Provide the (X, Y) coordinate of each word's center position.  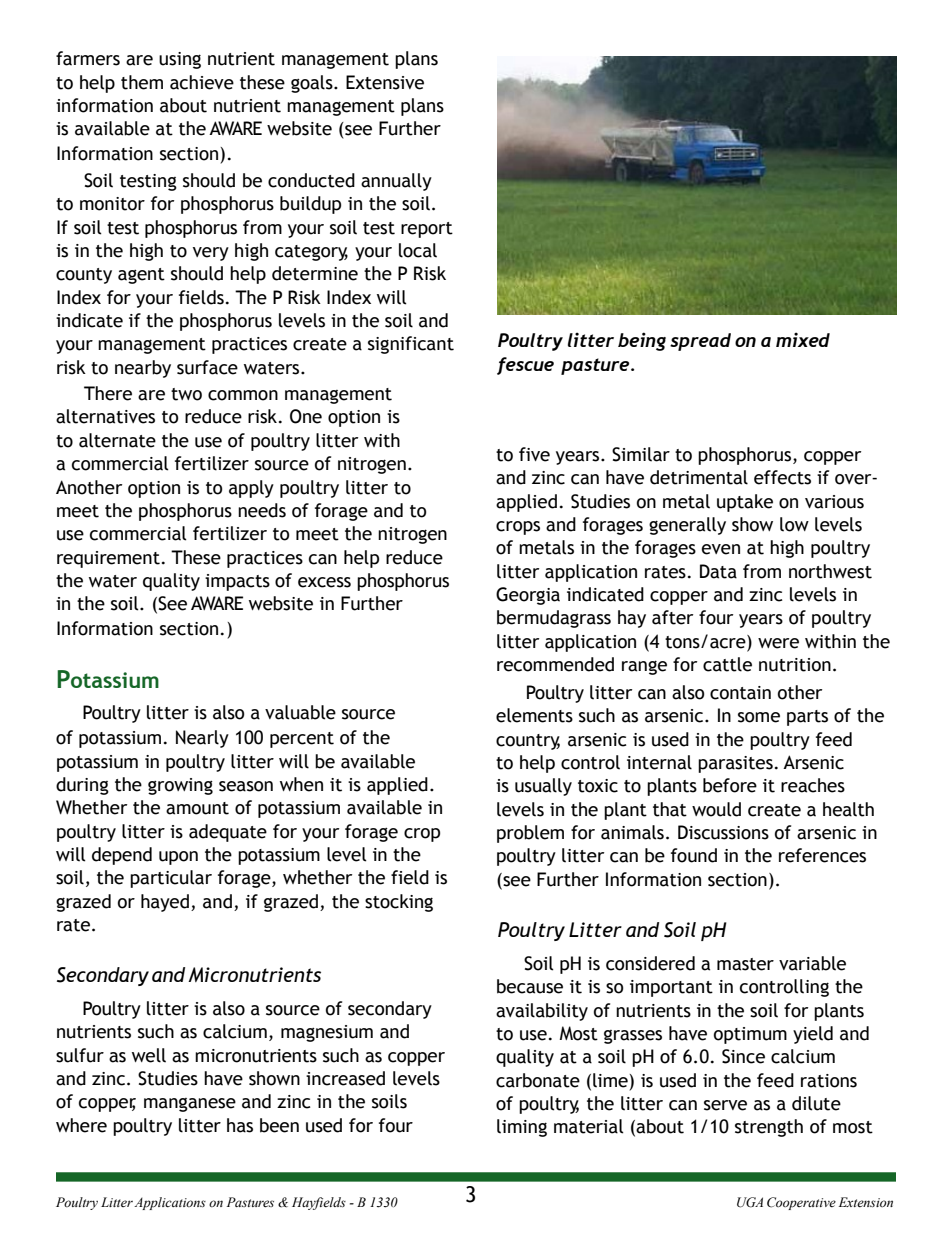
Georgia (528, 596)
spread (700, 342)
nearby (143, 369)
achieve (202, 82)
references (822, 855)
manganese (190, 1105)
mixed (803, 339)
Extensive (385, 82)
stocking (399, 903)
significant (411, 345)
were (778, 643)
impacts (237, 582)
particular (171, 879)
